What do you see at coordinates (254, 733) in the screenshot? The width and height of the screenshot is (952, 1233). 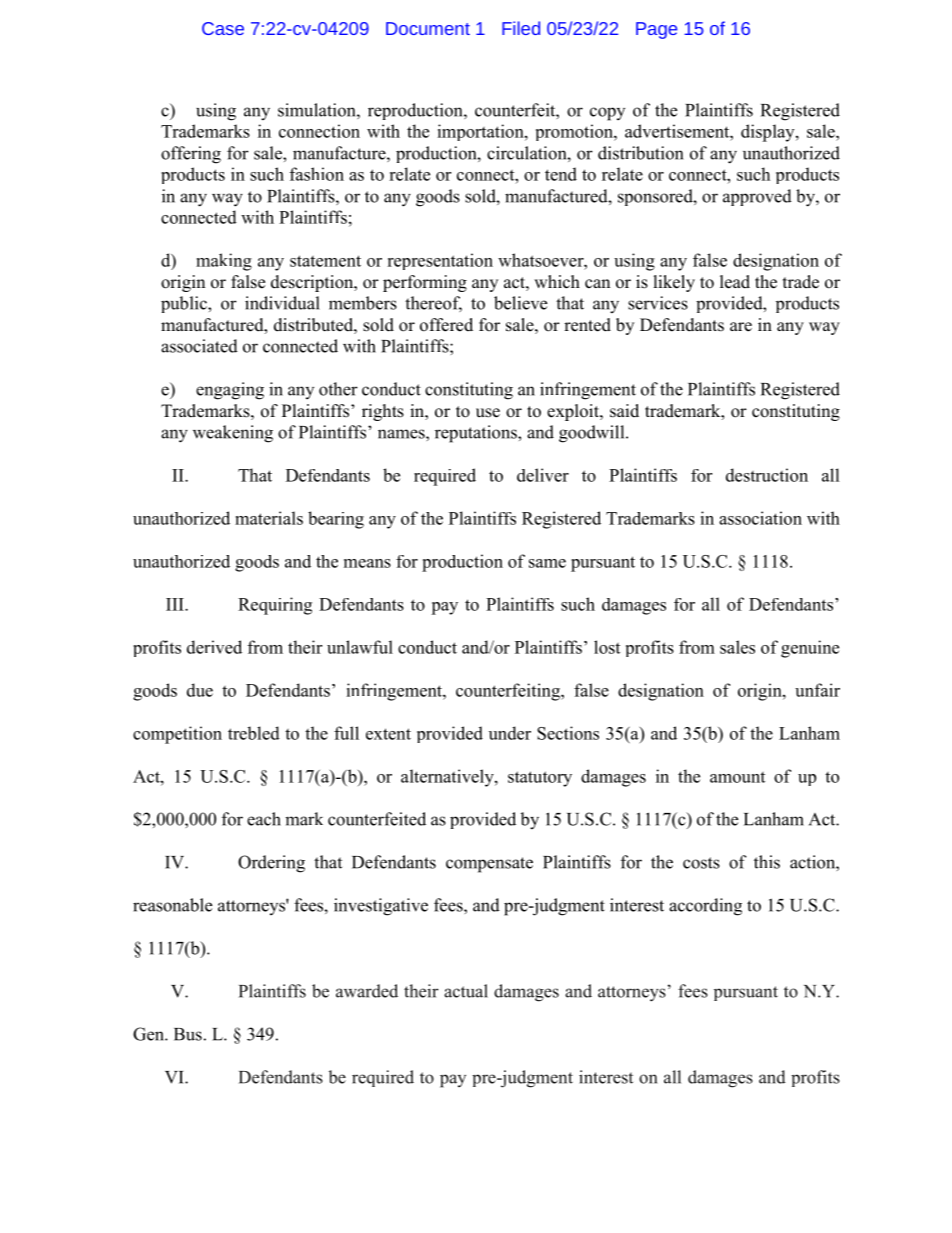 I see `trebled` at bounding box center [254, 733].
